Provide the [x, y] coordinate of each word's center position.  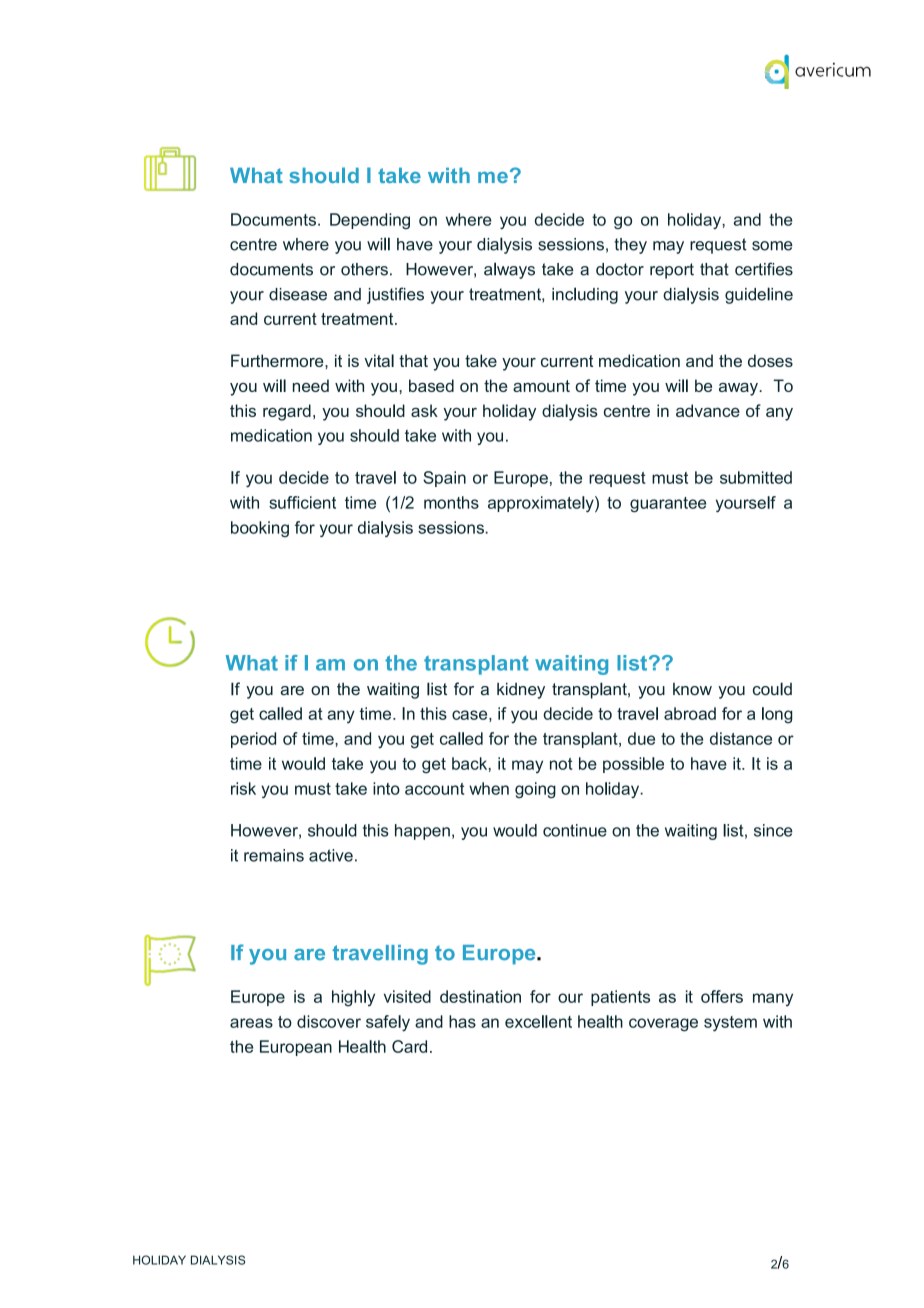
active [331, 855]
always [509, 270]
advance [708, 410]
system [730, 1024]
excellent [538, 1021]
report [672, 271]
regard [287, 412]
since [773, 830]
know [692, 689]
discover [329, 1021]
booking [260, 529]
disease [298, 294]
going [535, 790]
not [561, 764]
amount [541, 386]
